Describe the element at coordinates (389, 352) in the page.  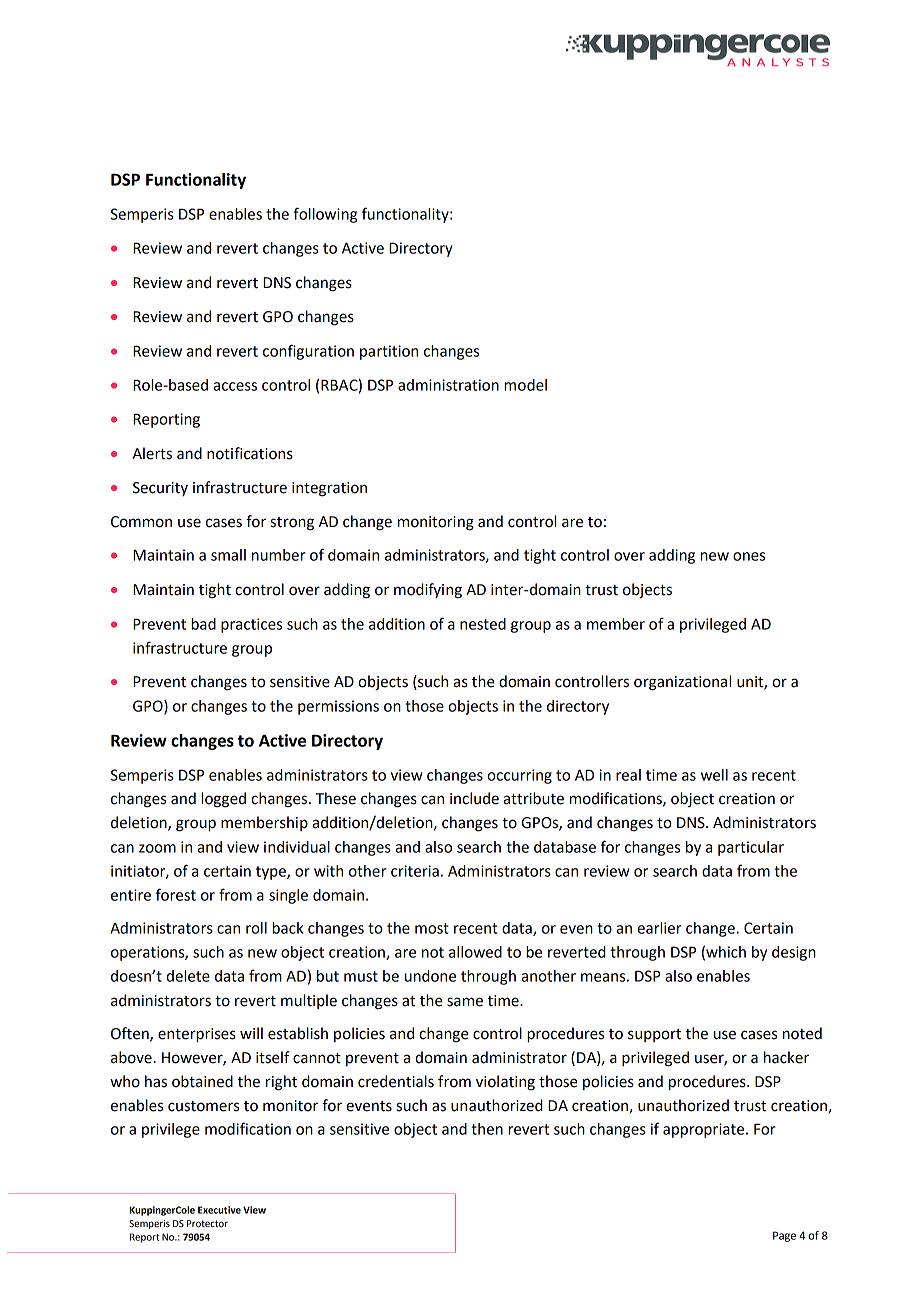
I see `partition` at that location.
